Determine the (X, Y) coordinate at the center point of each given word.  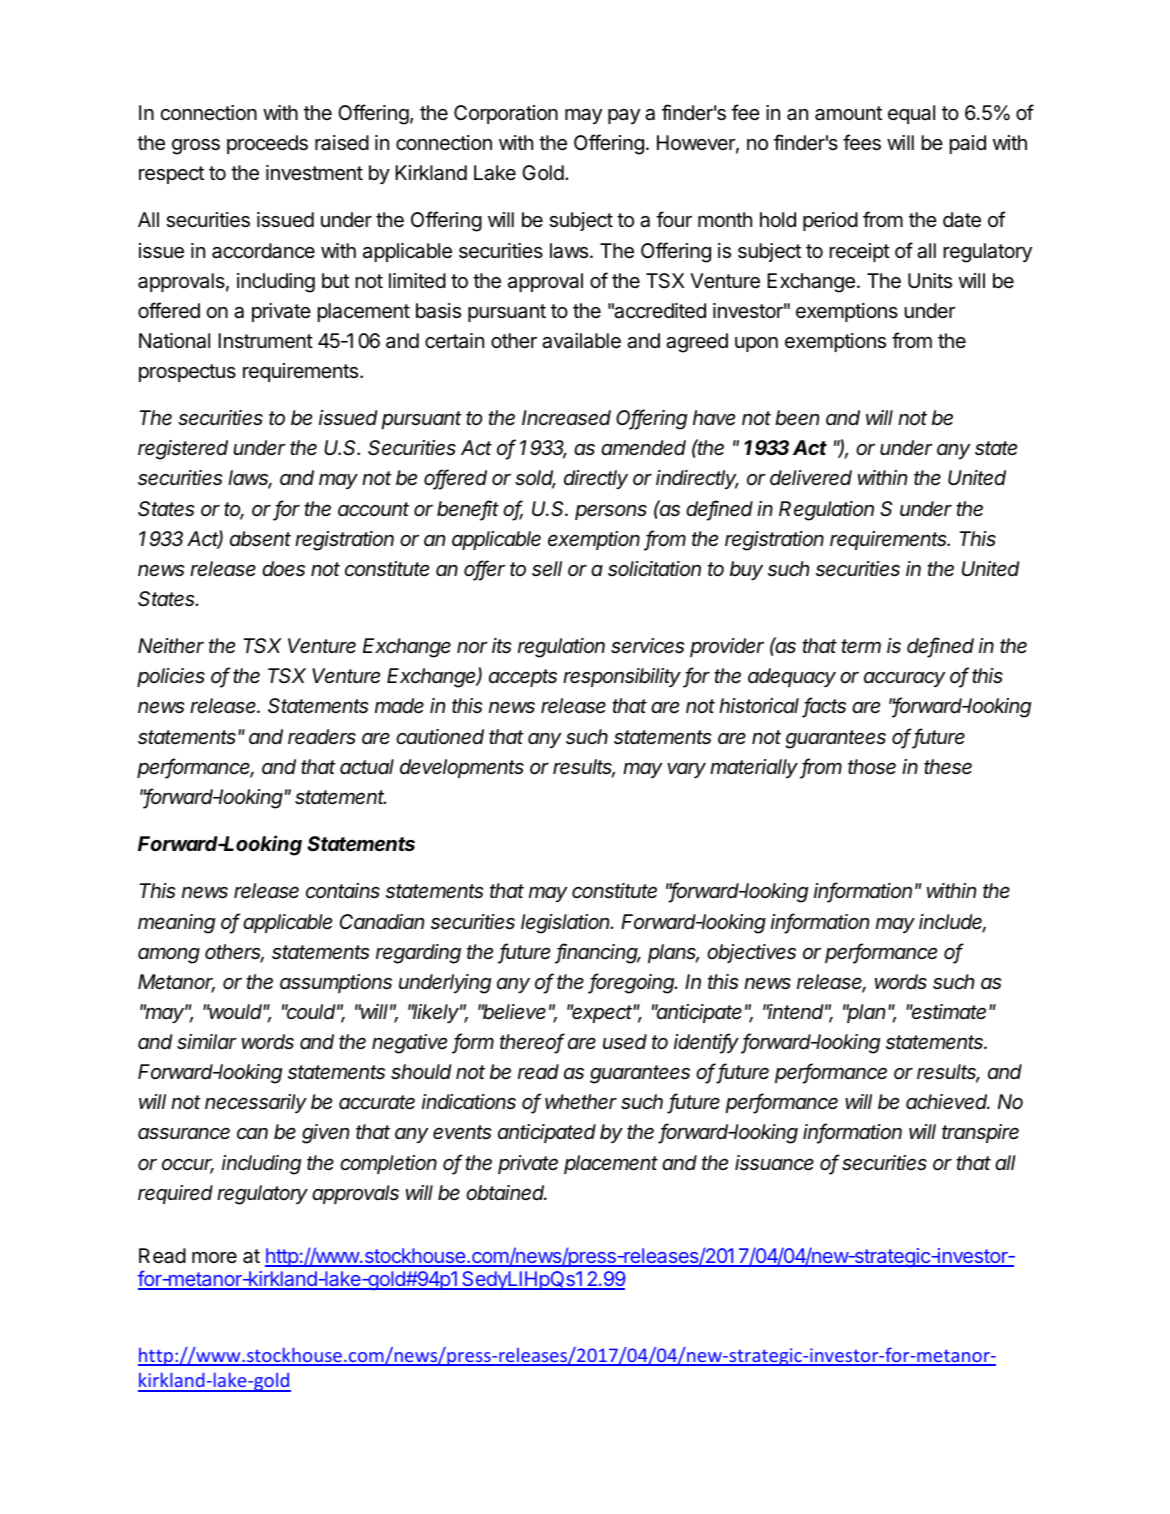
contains (343, 891)
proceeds (267, 144)
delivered (811, 478)
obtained (506, 1192)
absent (260, 538)
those (872, 767)
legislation (567, 924)
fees (862, 142)
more (214, 1257)
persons (611, 512)
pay (624, 116)
